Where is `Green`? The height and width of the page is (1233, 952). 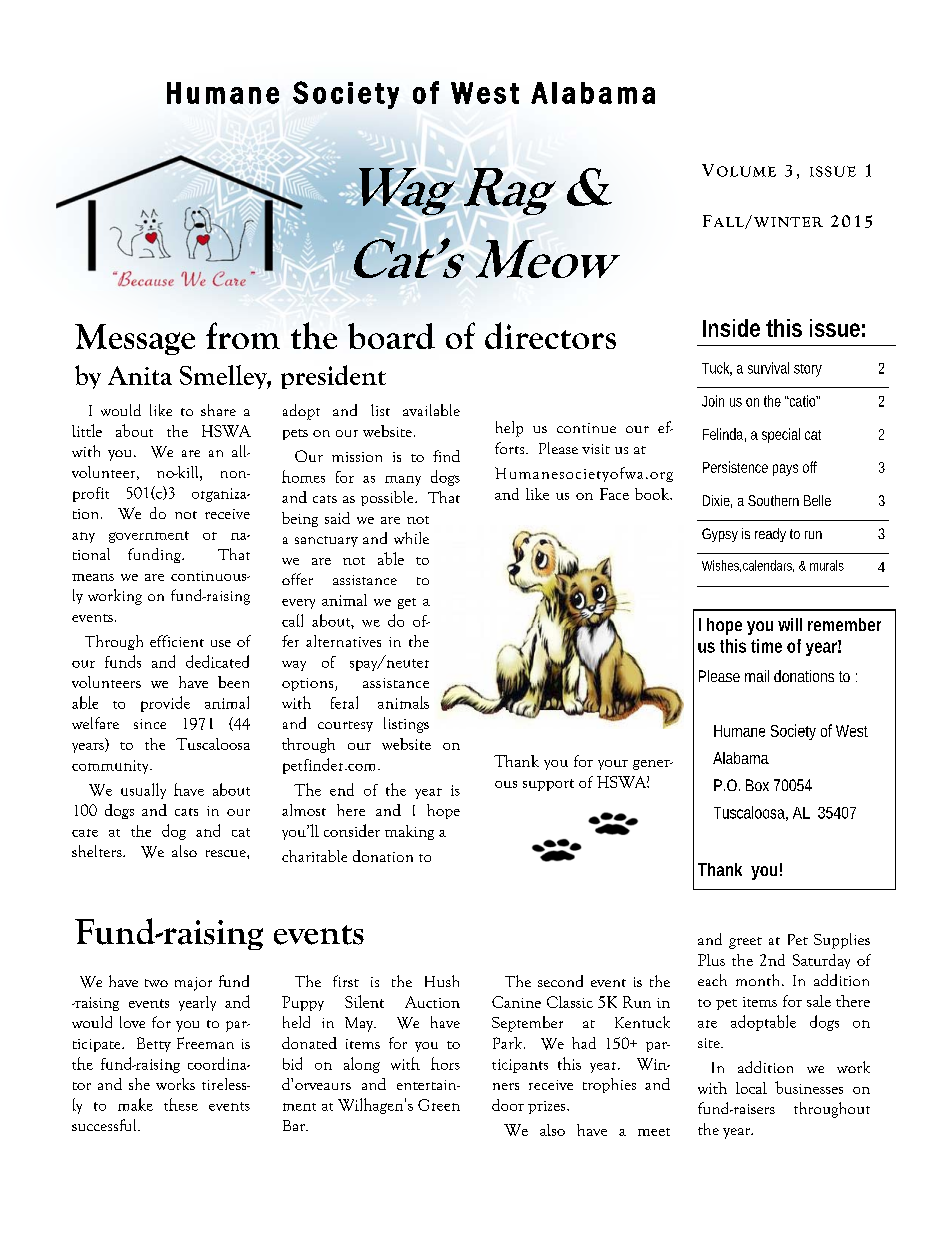 Green is located at coordinates (439, 1105).
